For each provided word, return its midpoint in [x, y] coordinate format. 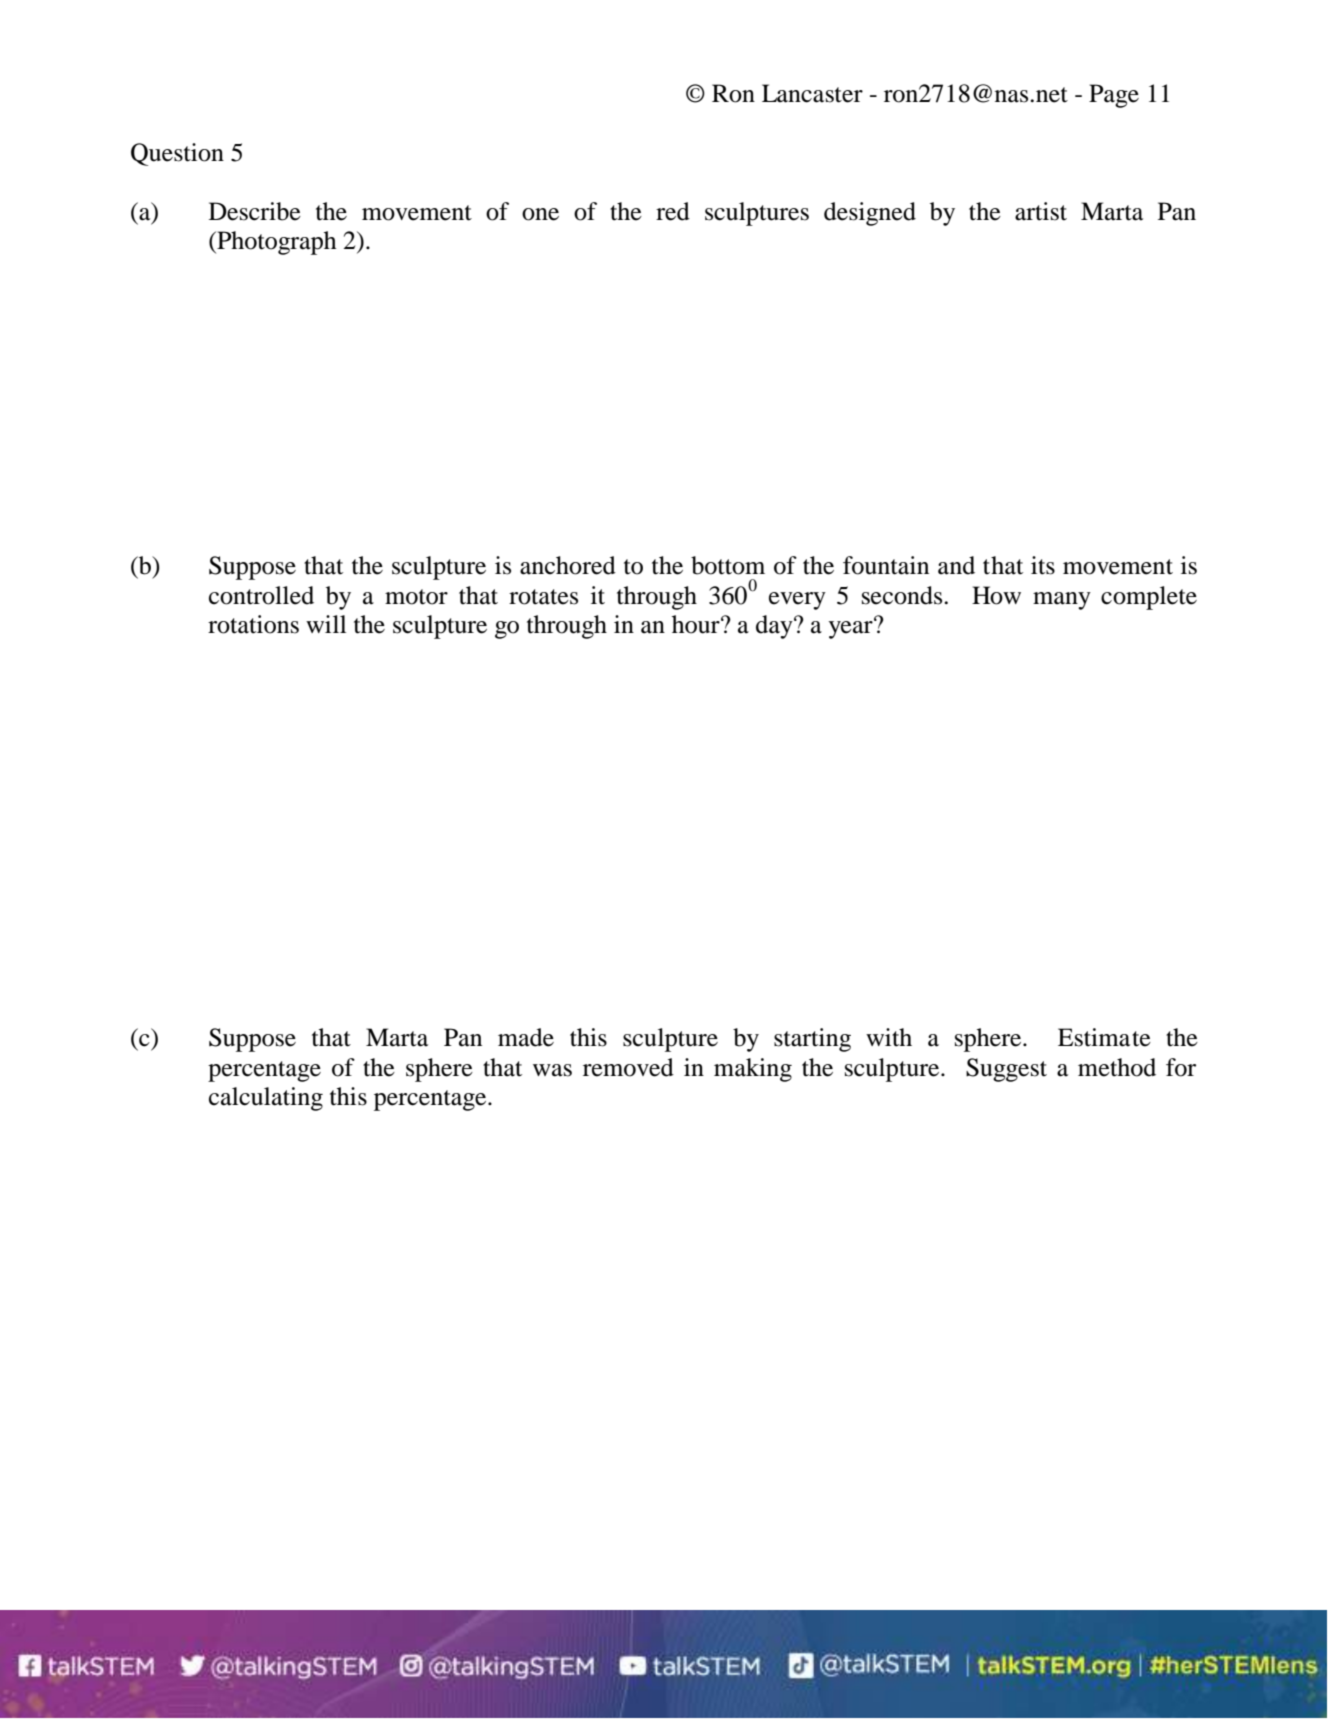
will [326, 624]
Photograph [276, 243]
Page [1114, 96]
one [540, 214]
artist [1041, 211]
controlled [261, 595]
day [775, 627]
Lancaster [812, 93]
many [1062, 601]
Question [177, 154]
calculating [266, 1099]
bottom [728, 565]
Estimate [1104, 1037]
